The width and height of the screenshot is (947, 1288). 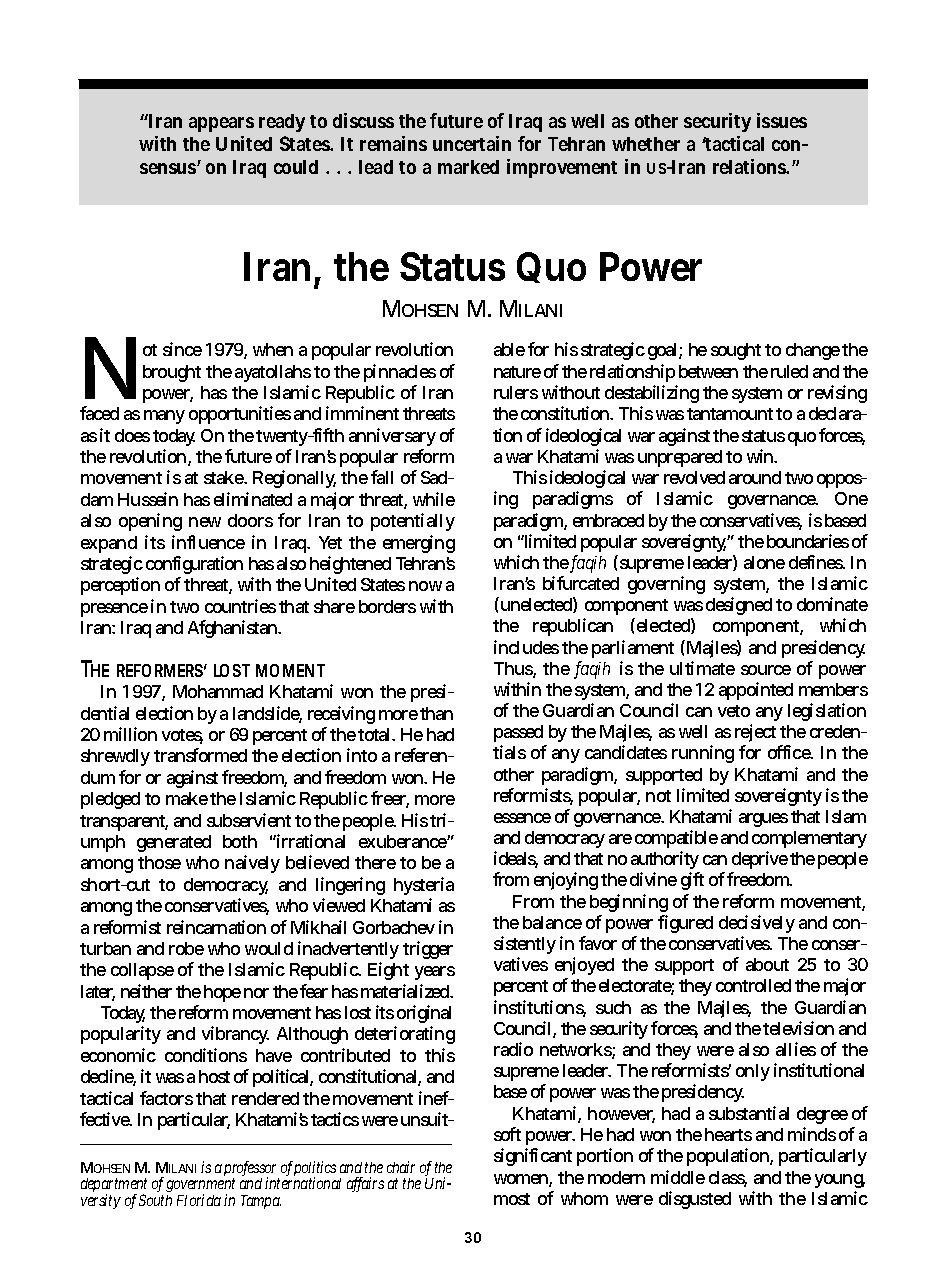 I want to click on uncertain, so click(x=472, y=143).
